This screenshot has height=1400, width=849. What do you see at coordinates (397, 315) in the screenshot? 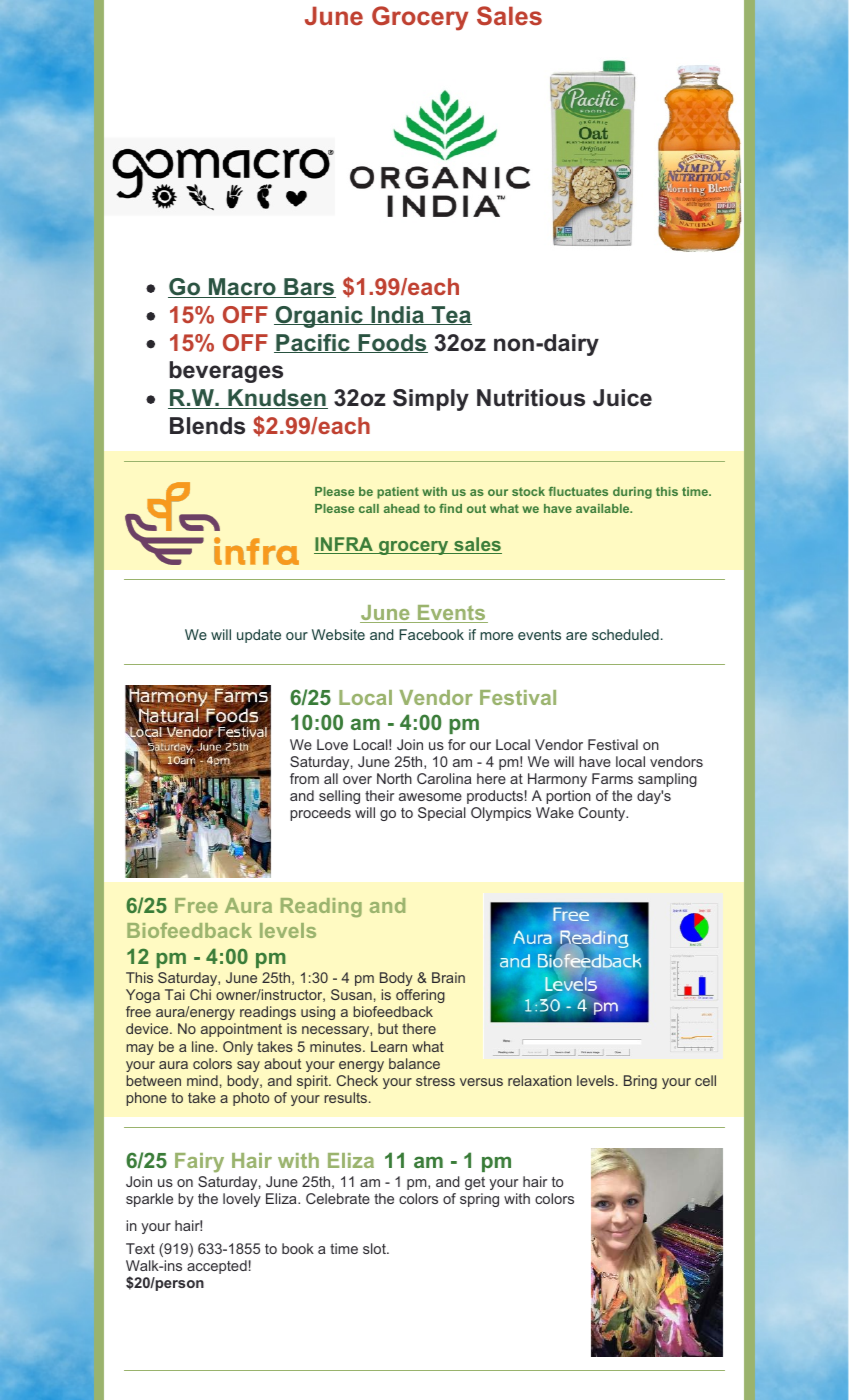
I see `India` at bounding box center [397, 315].
